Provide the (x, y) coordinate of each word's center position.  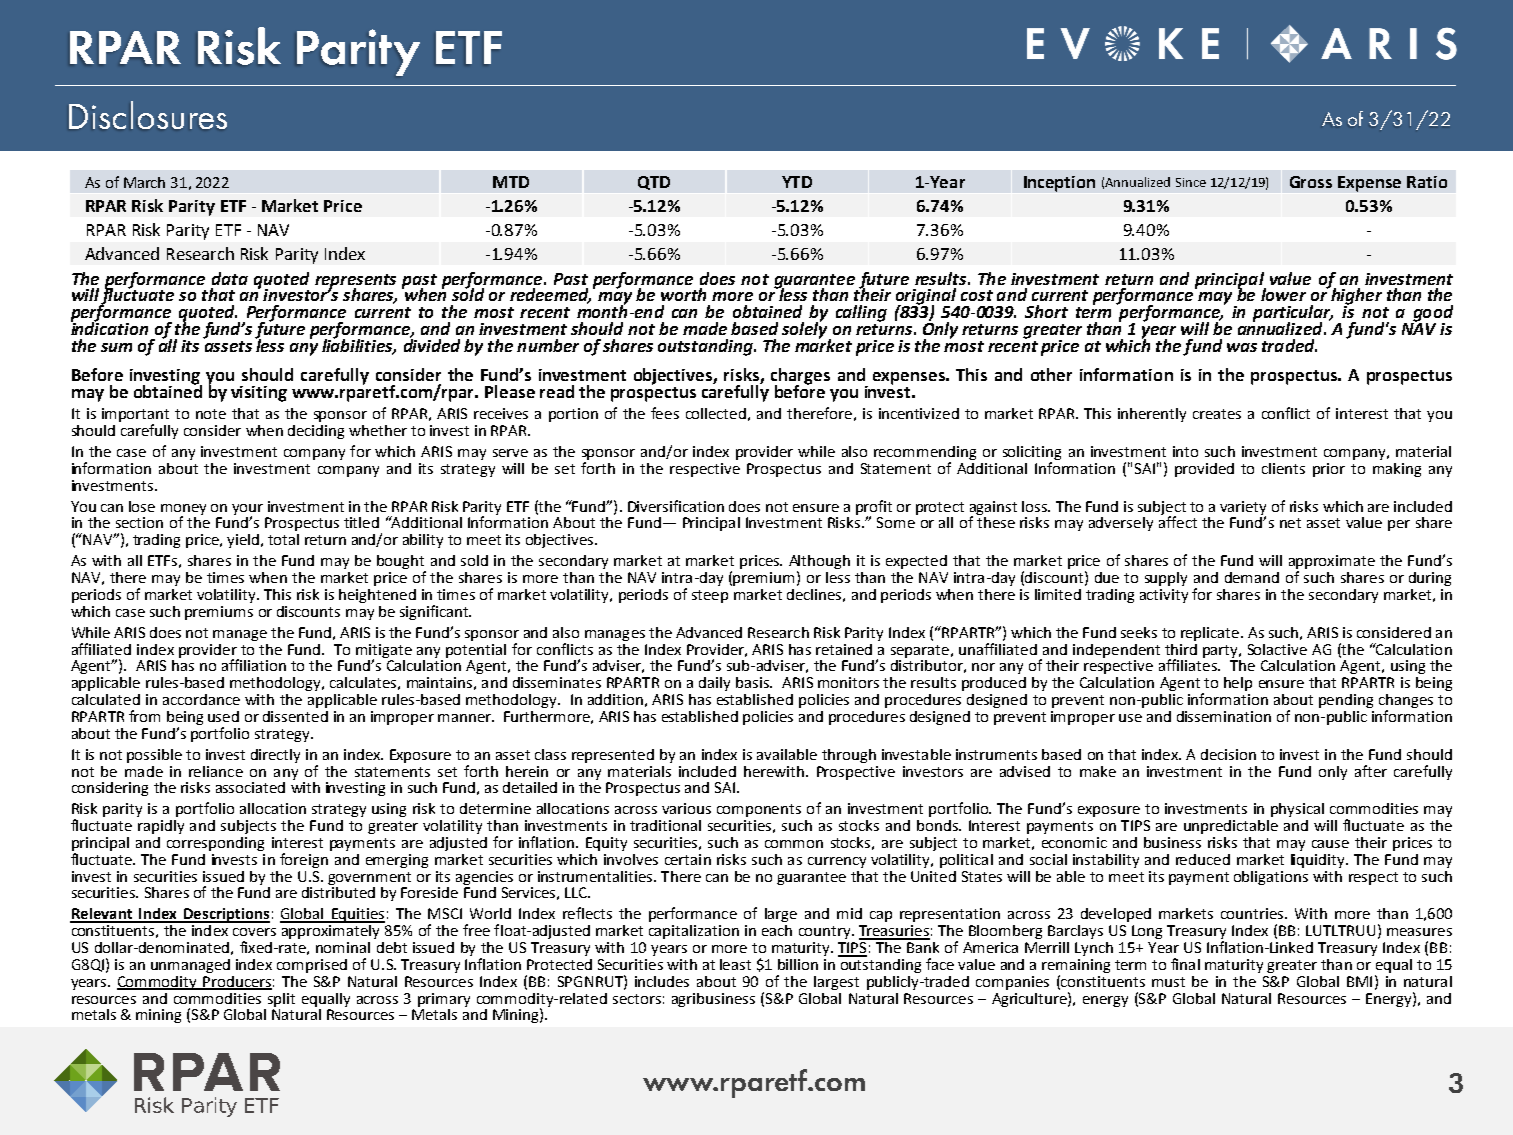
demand (1252, 577)
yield (243, 541)
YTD (797, 182)
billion (798, 964)
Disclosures (148, 115)
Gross (1311, 182)
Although (819, 563)
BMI (1359, 981)
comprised (312, 966)
